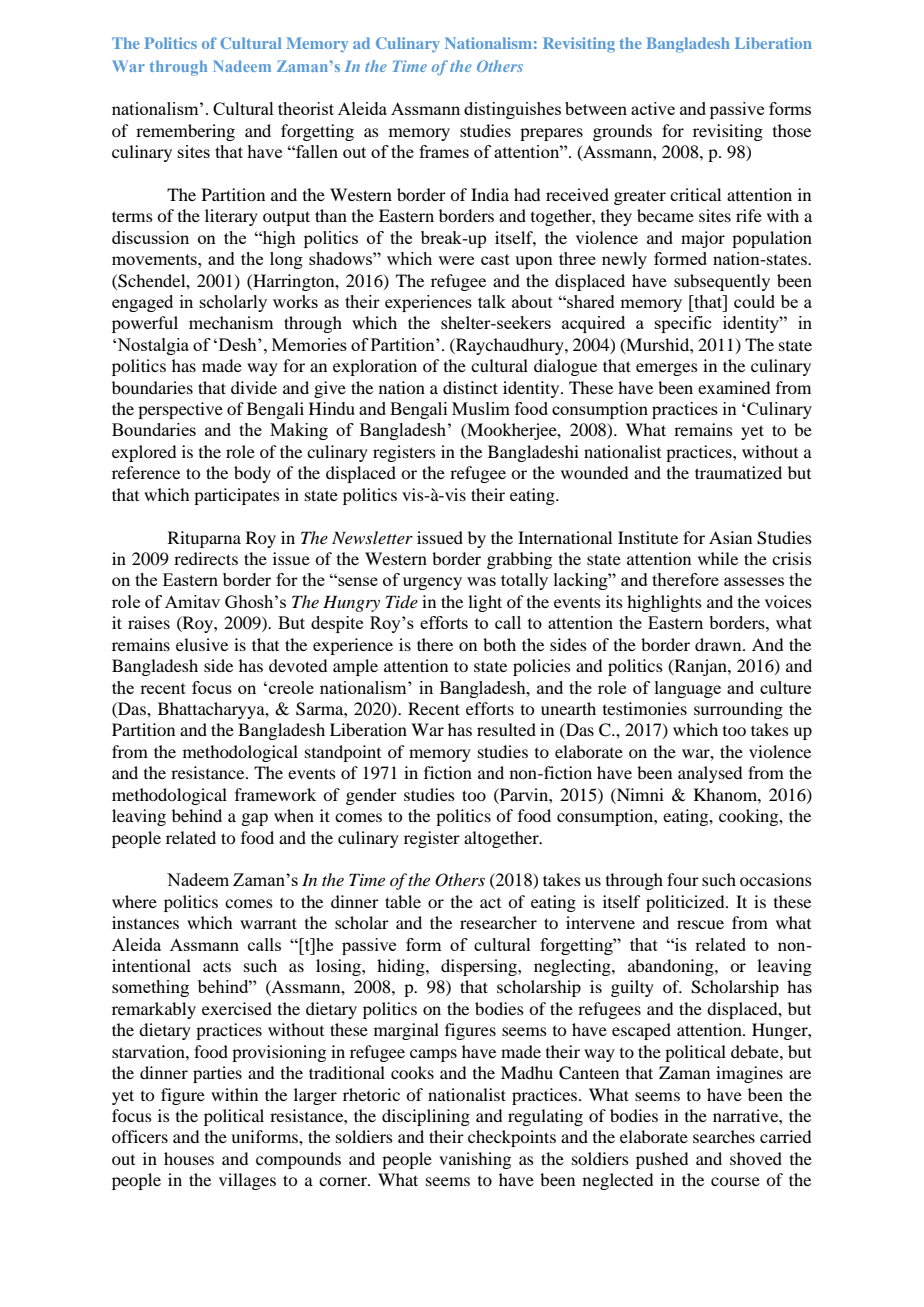 The height and width of the document is (1307, 924). Describe the element at coordinates (185, 132) in the document. I see `remembering` at that location.
